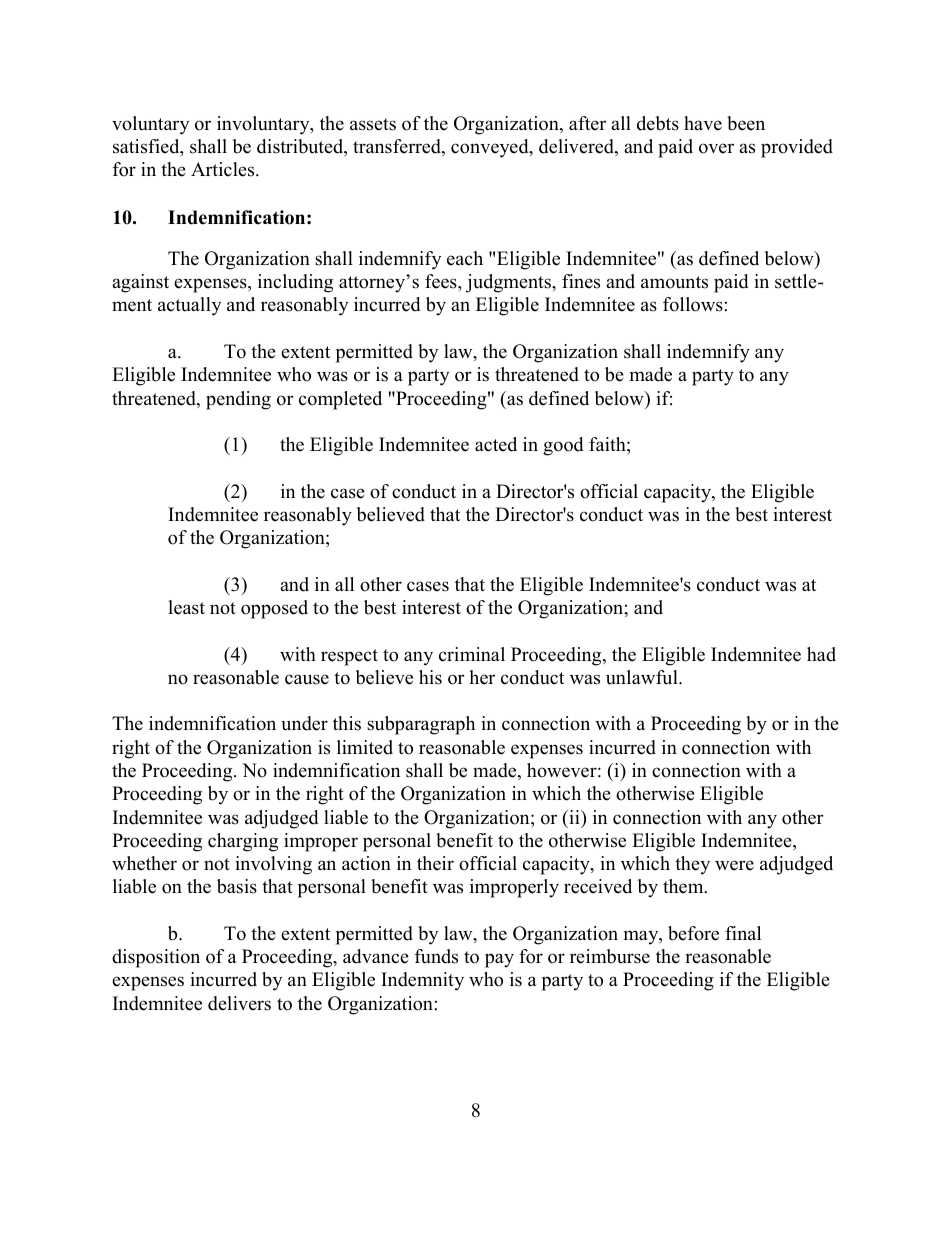  Describe the element at coordinates (304, 723) in the screenshot. I see `under` at that location.
